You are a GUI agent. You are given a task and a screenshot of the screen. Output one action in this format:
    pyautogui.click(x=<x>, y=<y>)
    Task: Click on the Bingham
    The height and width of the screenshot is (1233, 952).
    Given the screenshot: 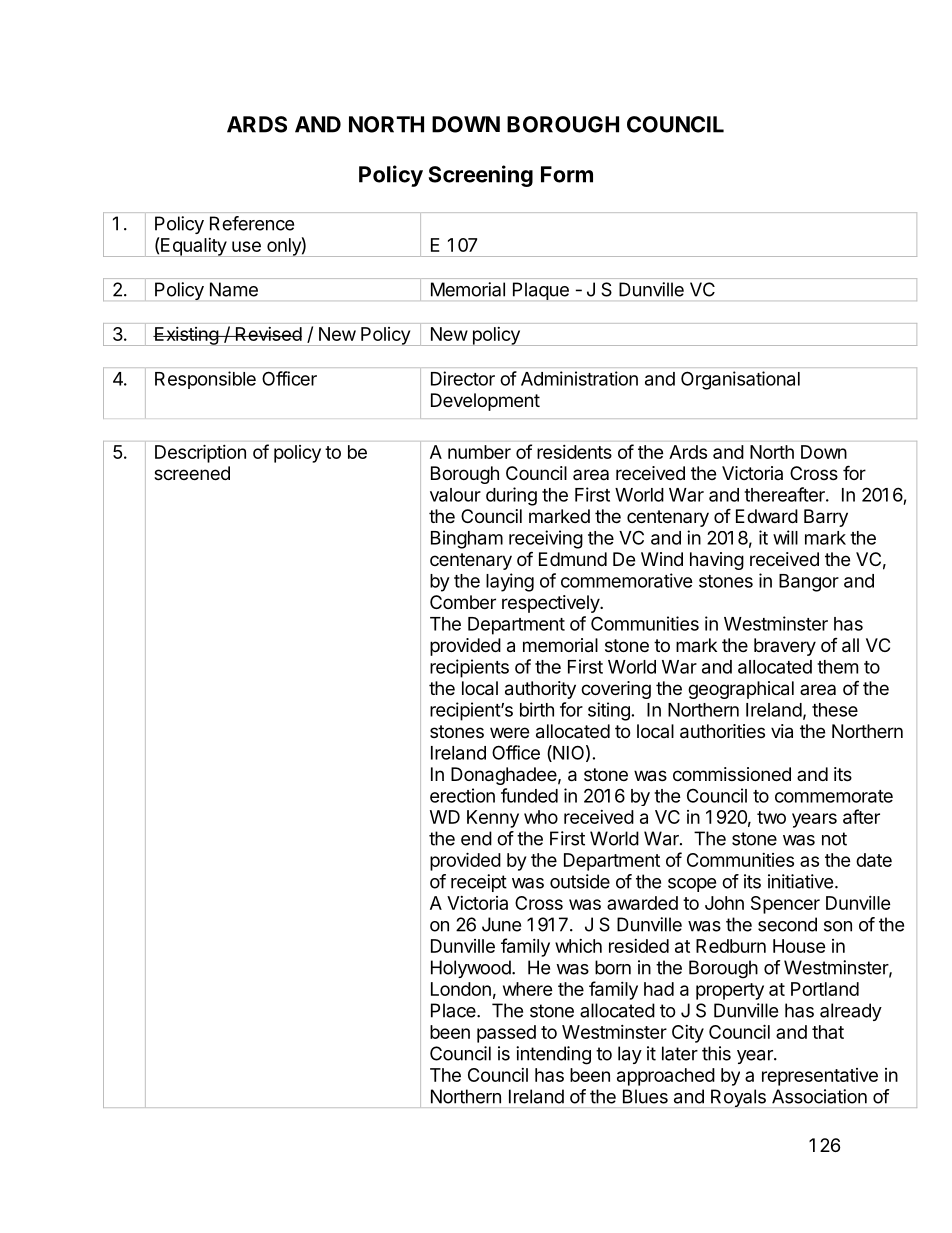 What is the action you would take?
    pyautogui.click(x=467, y=539)
